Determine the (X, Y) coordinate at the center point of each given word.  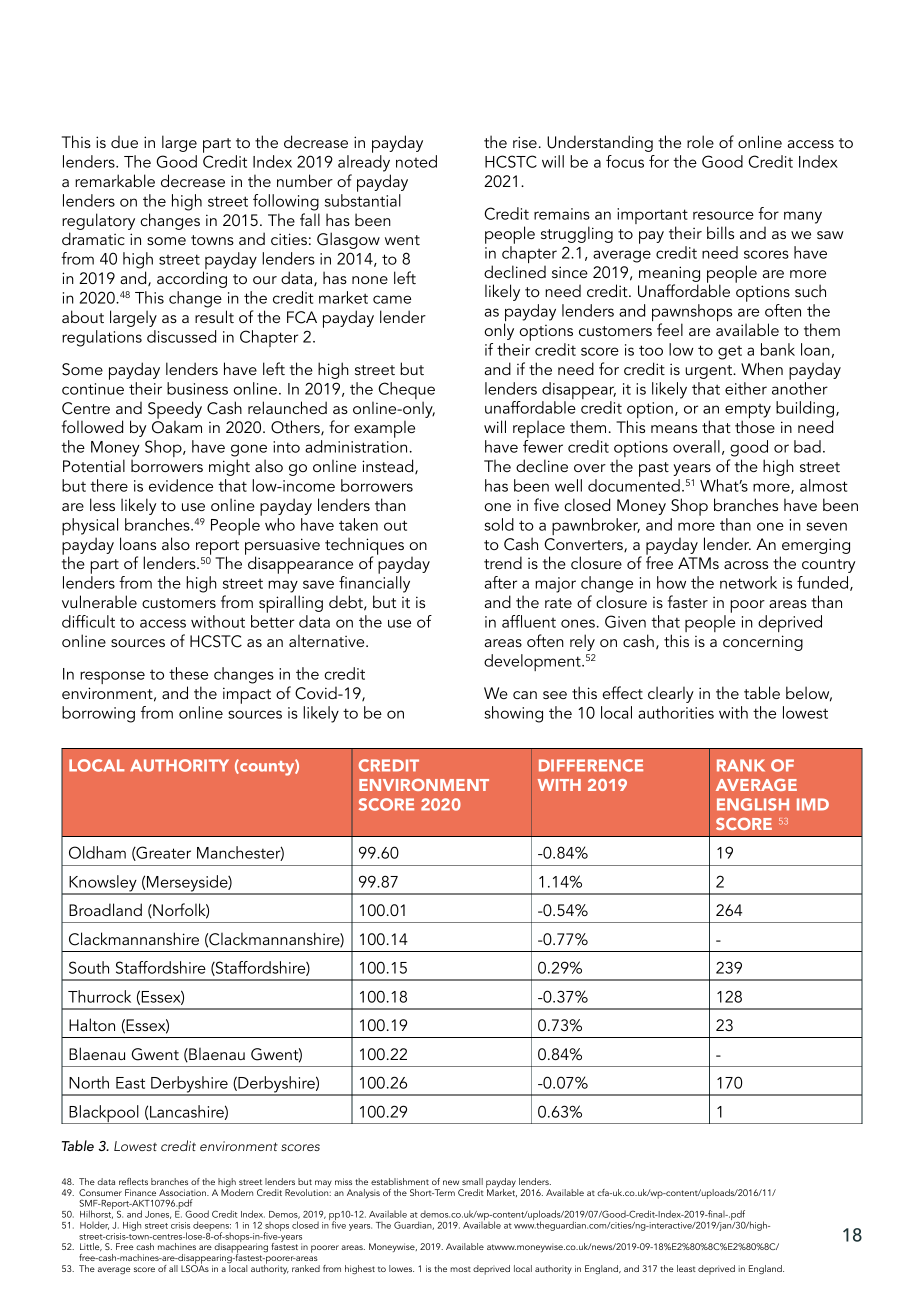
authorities (676, 712)
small (472, 1181)
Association (183, 1192)
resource (723, 215)
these (188, 673)
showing (513, 714)
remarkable (115, 180)
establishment (400, 1181)
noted (416, 161)
